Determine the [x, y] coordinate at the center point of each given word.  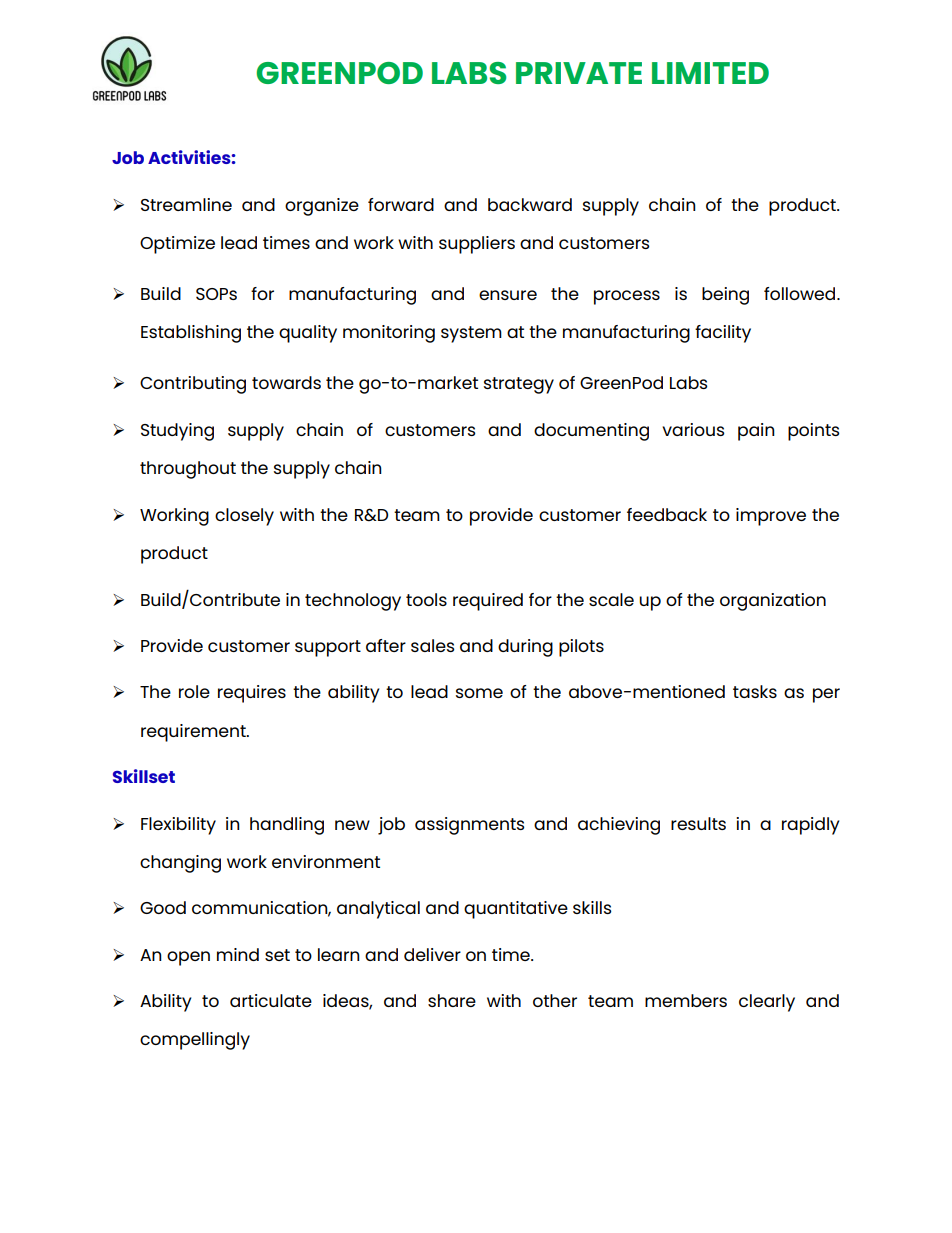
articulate [271, 1000]
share [452, 1000]
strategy [519, 385]
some [479, 693]
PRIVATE [579, 73]
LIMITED [710, 73]
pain [756, 432]
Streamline [186, 204]
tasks [755, 691]
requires [252, 694]
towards [286, 382]
